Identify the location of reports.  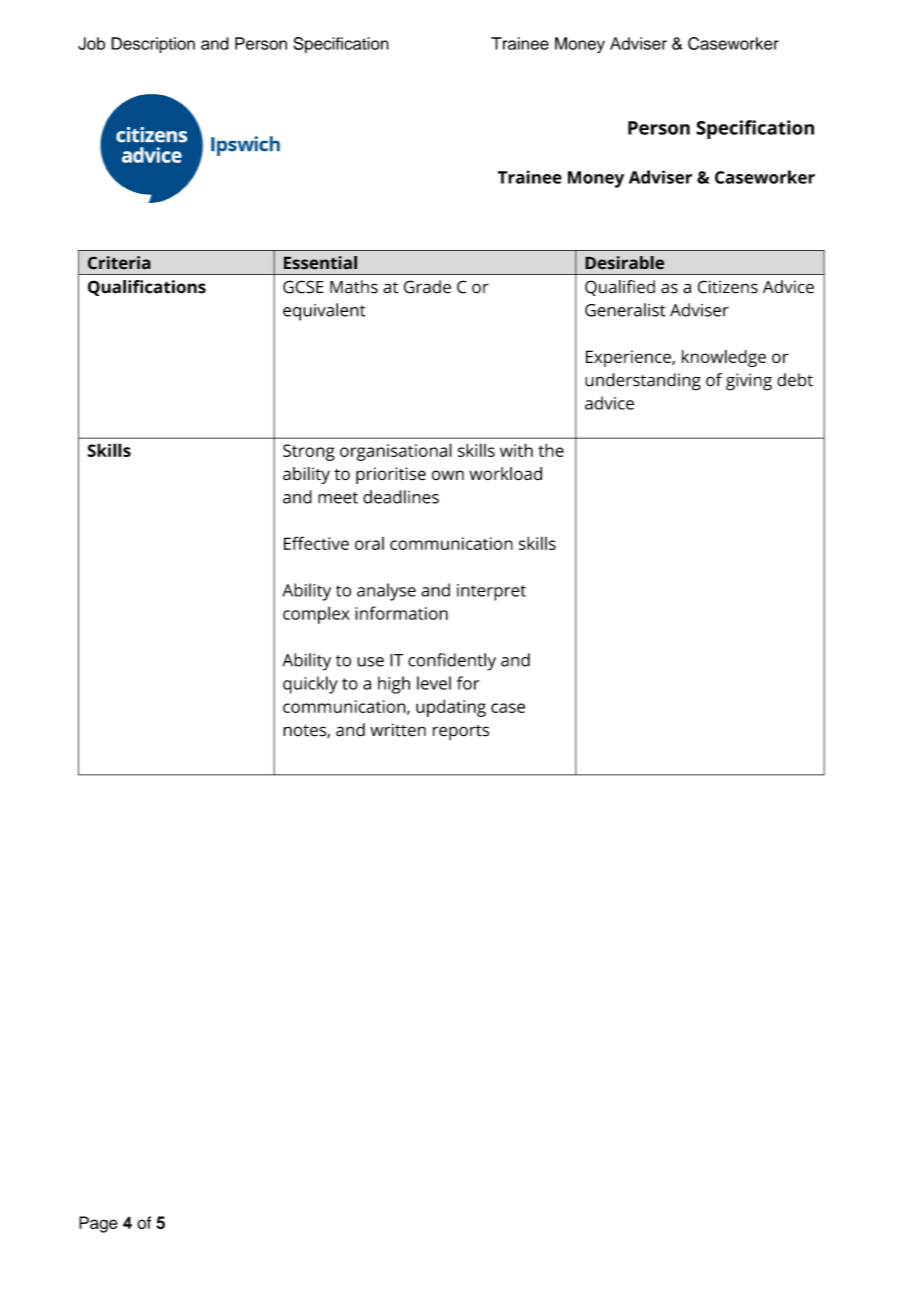
(461, 732).
